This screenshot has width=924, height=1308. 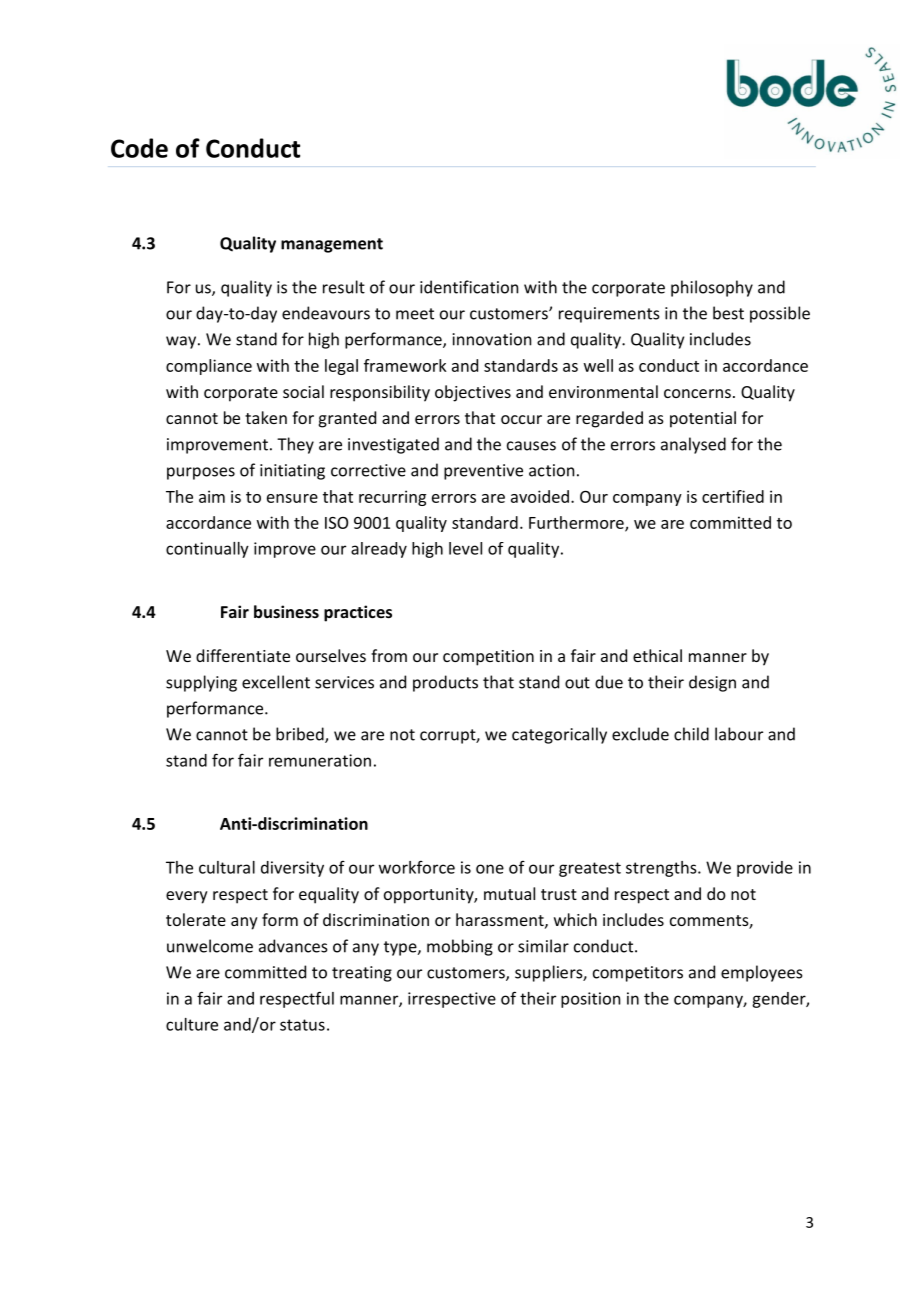 What do you see at coordinates (139, 148) in the screenshot?
I see `Code` at bounding box center [139, 148].
